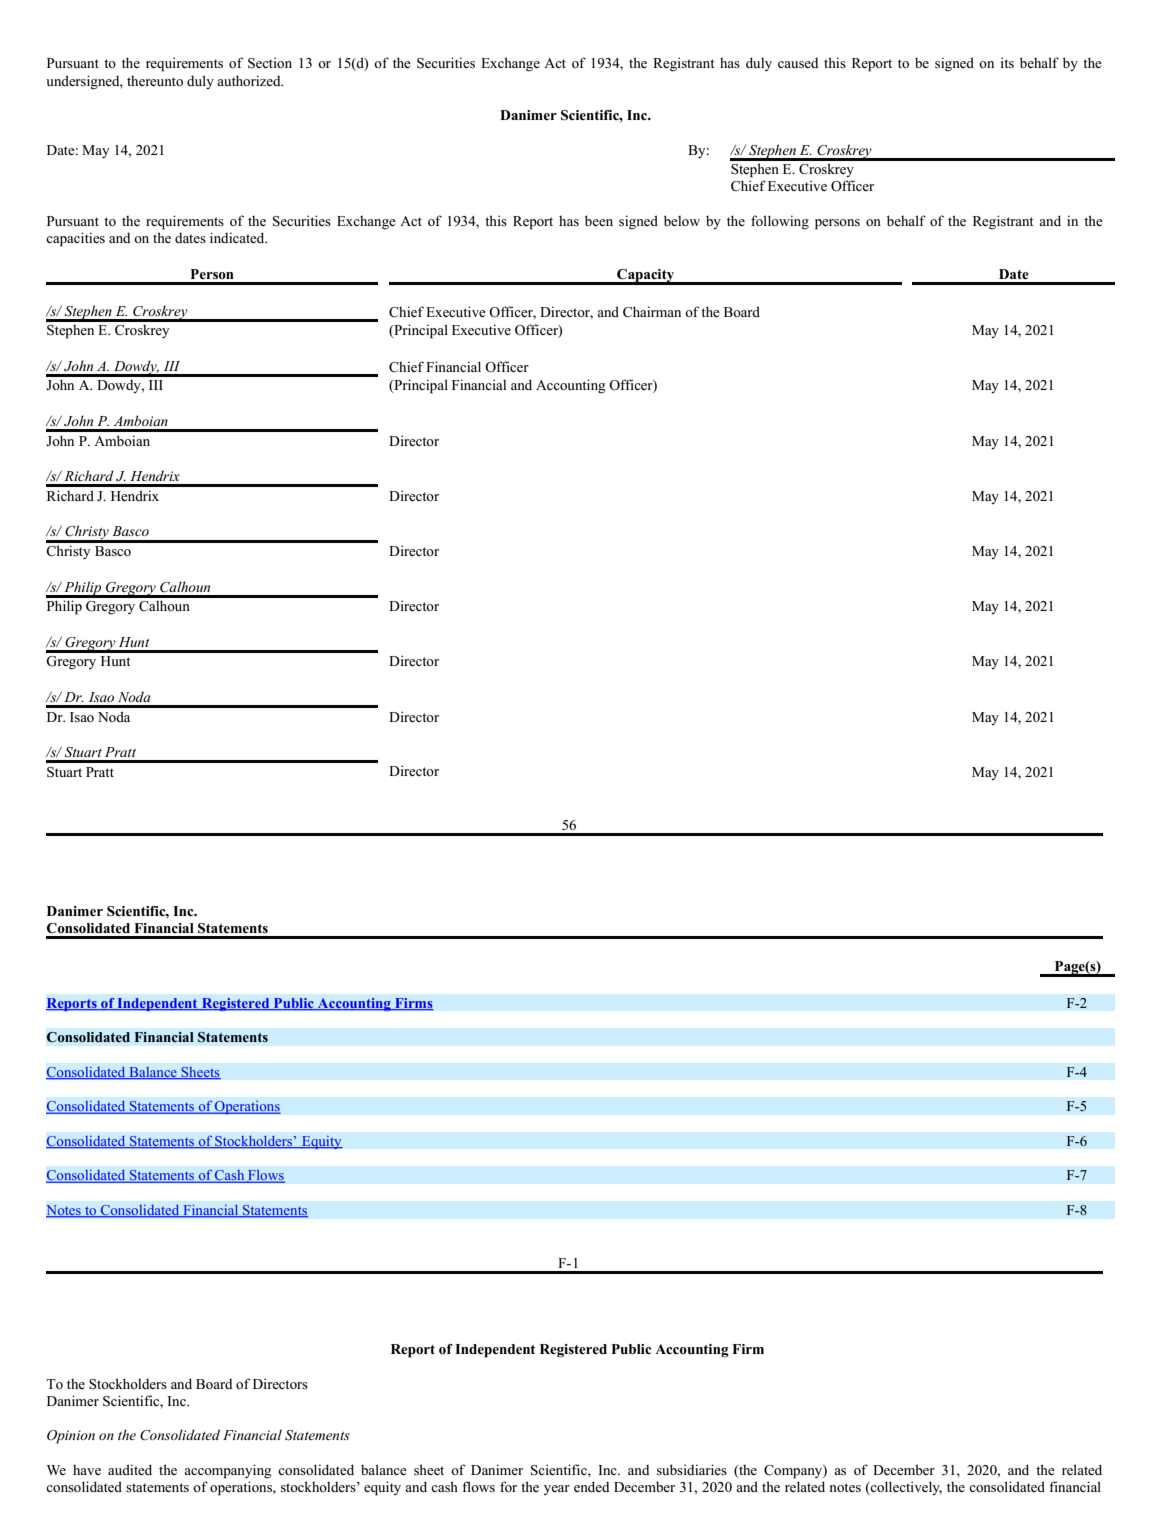 Image resolution: width=1173 pixels, height=1518 pixels. Describe the element at coordinates (692, 1469) in the screenshot. I see `subsidiaries` at that location.
